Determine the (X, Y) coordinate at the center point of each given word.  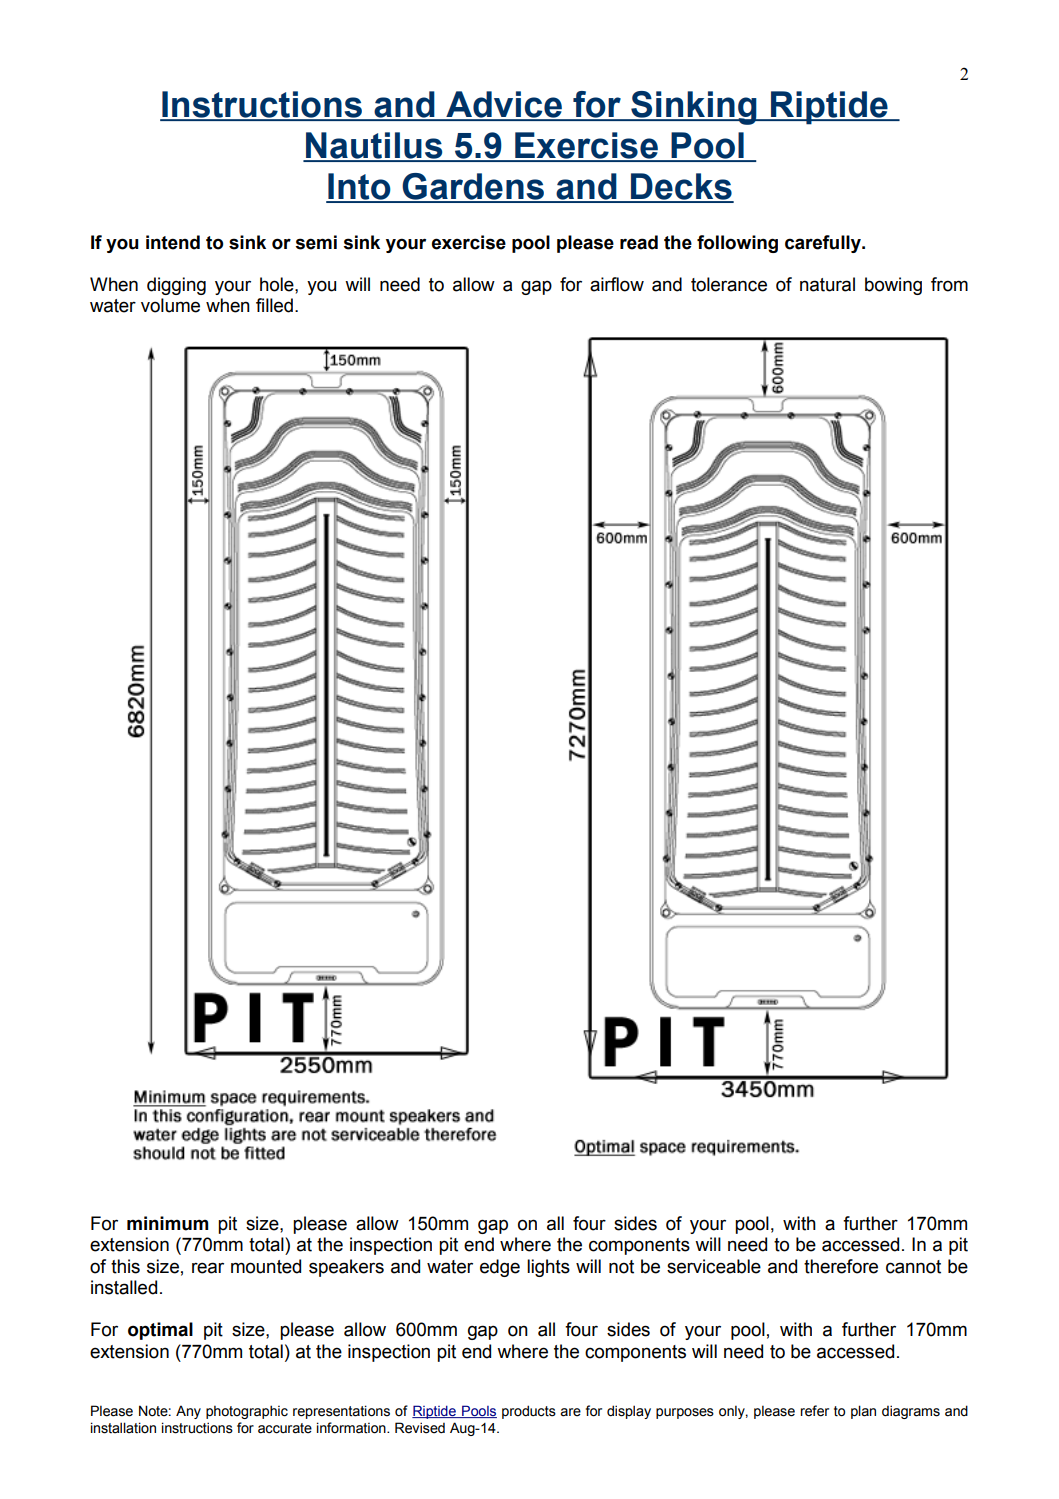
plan (863, 1412)
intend (173, 242)
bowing (893, 286)
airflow (617, 284)
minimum (167, 1223)
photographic (247, 1412)
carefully (824, 244)
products (529, 1412)
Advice (504, 105)
